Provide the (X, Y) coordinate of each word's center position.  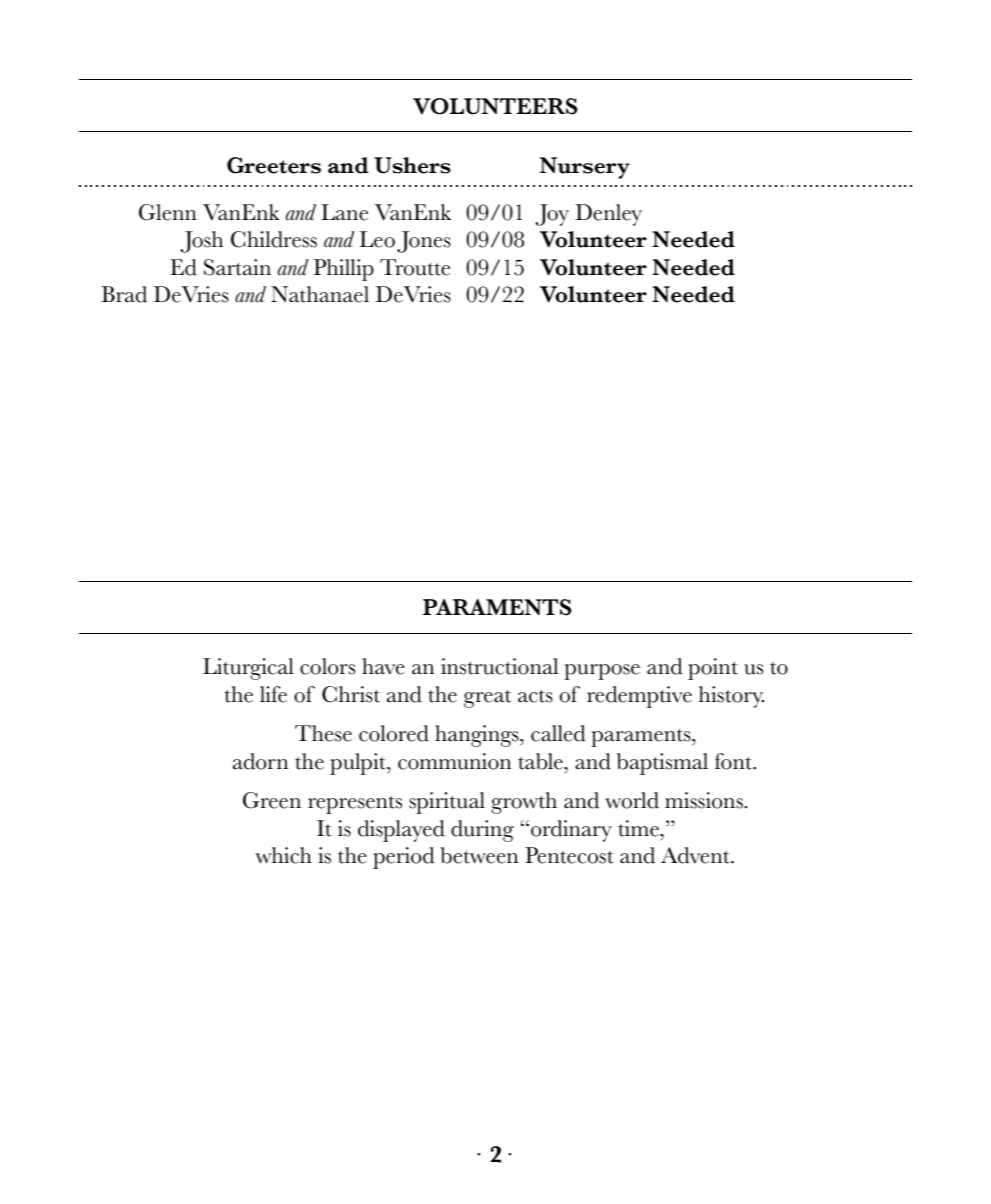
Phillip (344, 270)
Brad (124, 294)
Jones (424, 242)
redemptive (639, 697)
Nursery (584, 168)
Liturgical (248, 669)
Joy (552, 215)
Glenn (168, 212)
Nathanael (320, 294)
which (283, 855)
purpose (602, 672)
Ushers (412, 165)
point (713, 669)
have (383, 666)
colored (394, 733)
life (273, 694)
